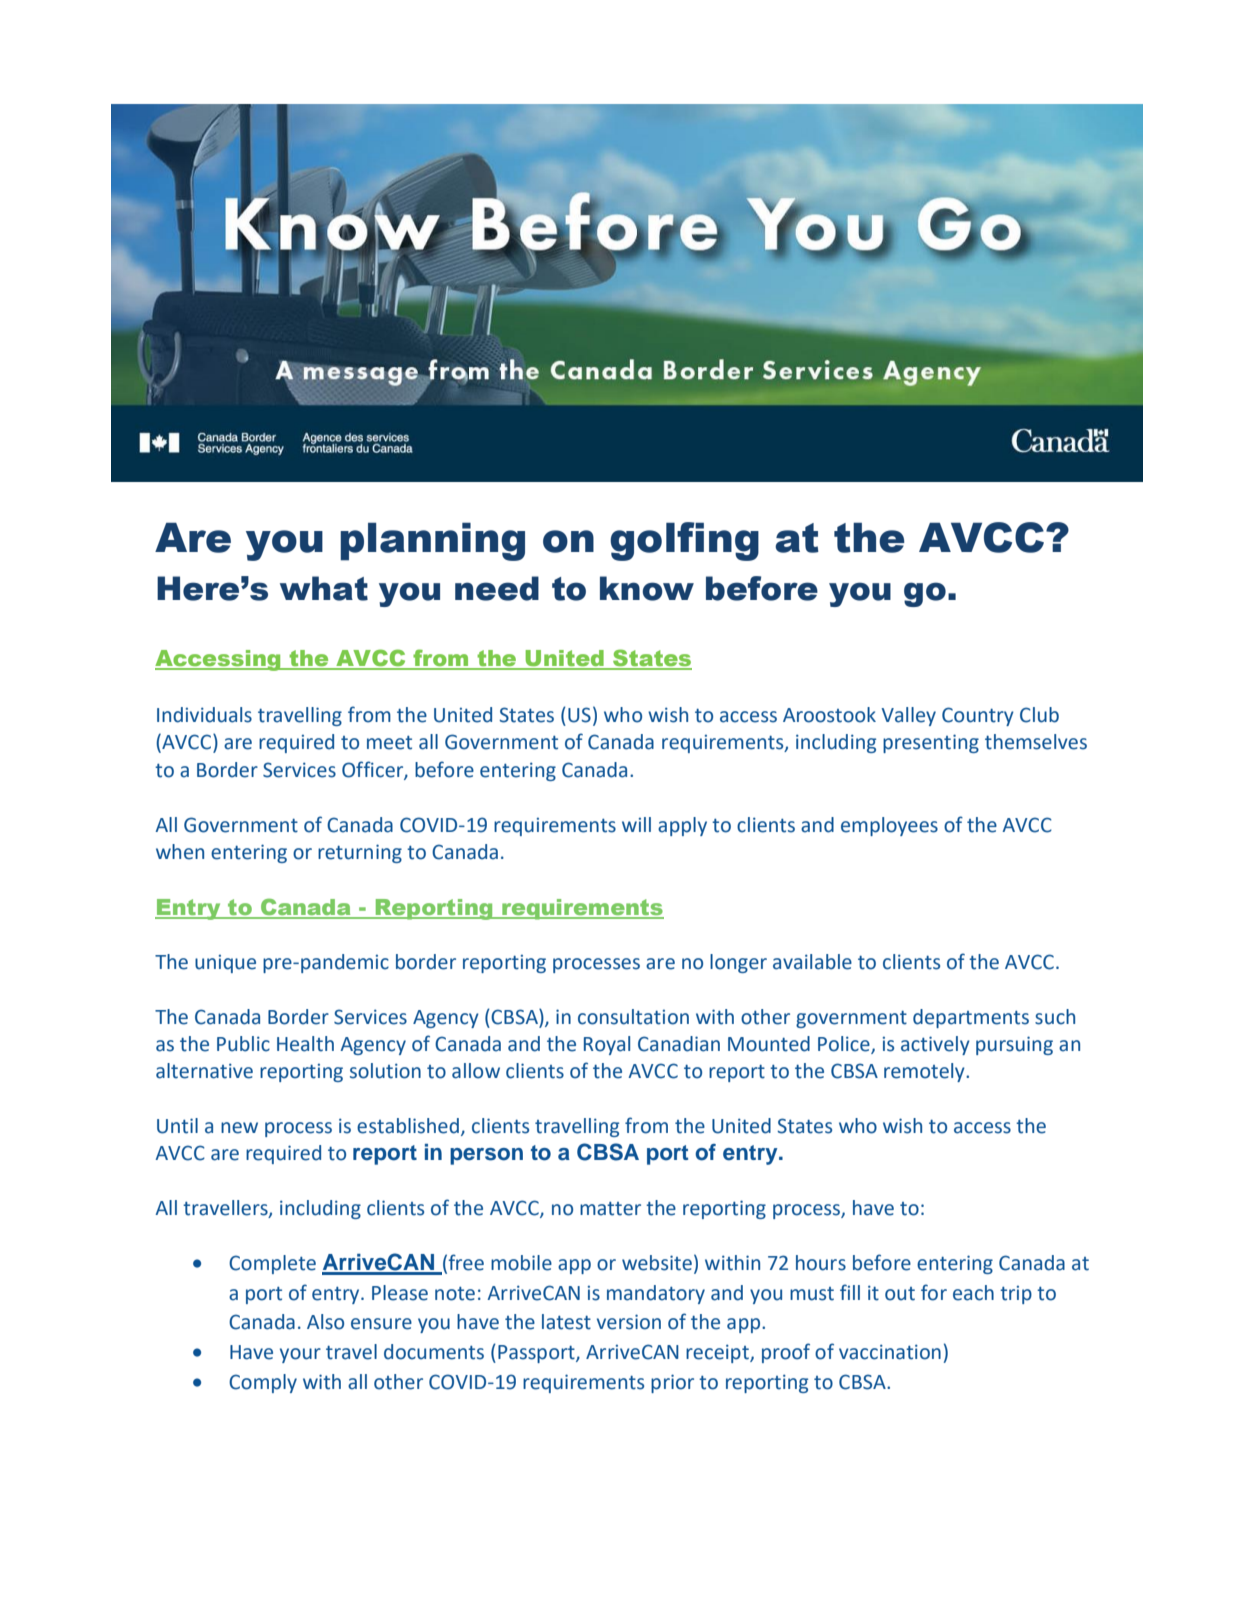  I want to click on your, so click(300, 1355).
